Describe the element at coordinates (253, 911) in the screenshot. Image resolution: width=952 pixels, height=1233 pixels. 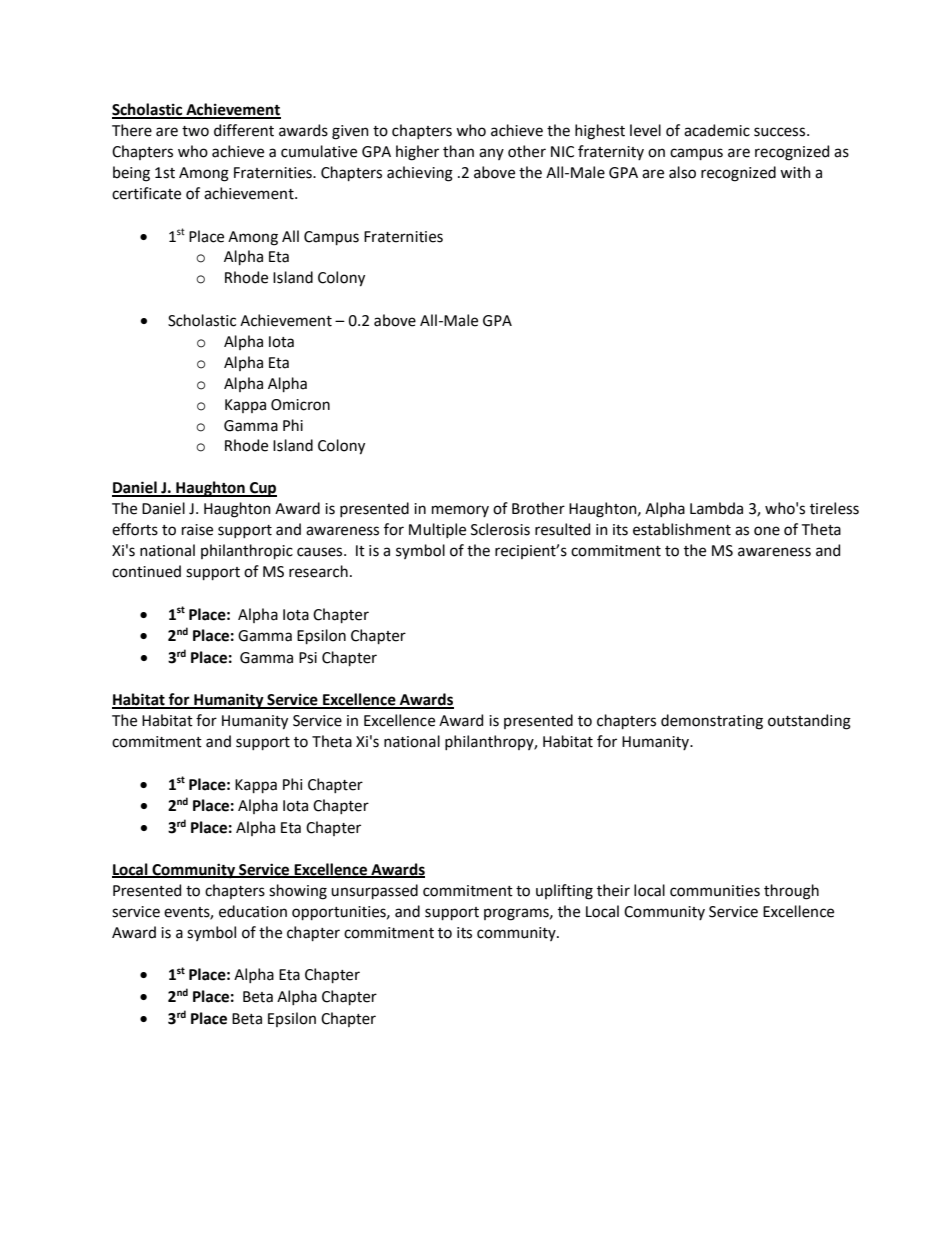
I see `education` at that location.
